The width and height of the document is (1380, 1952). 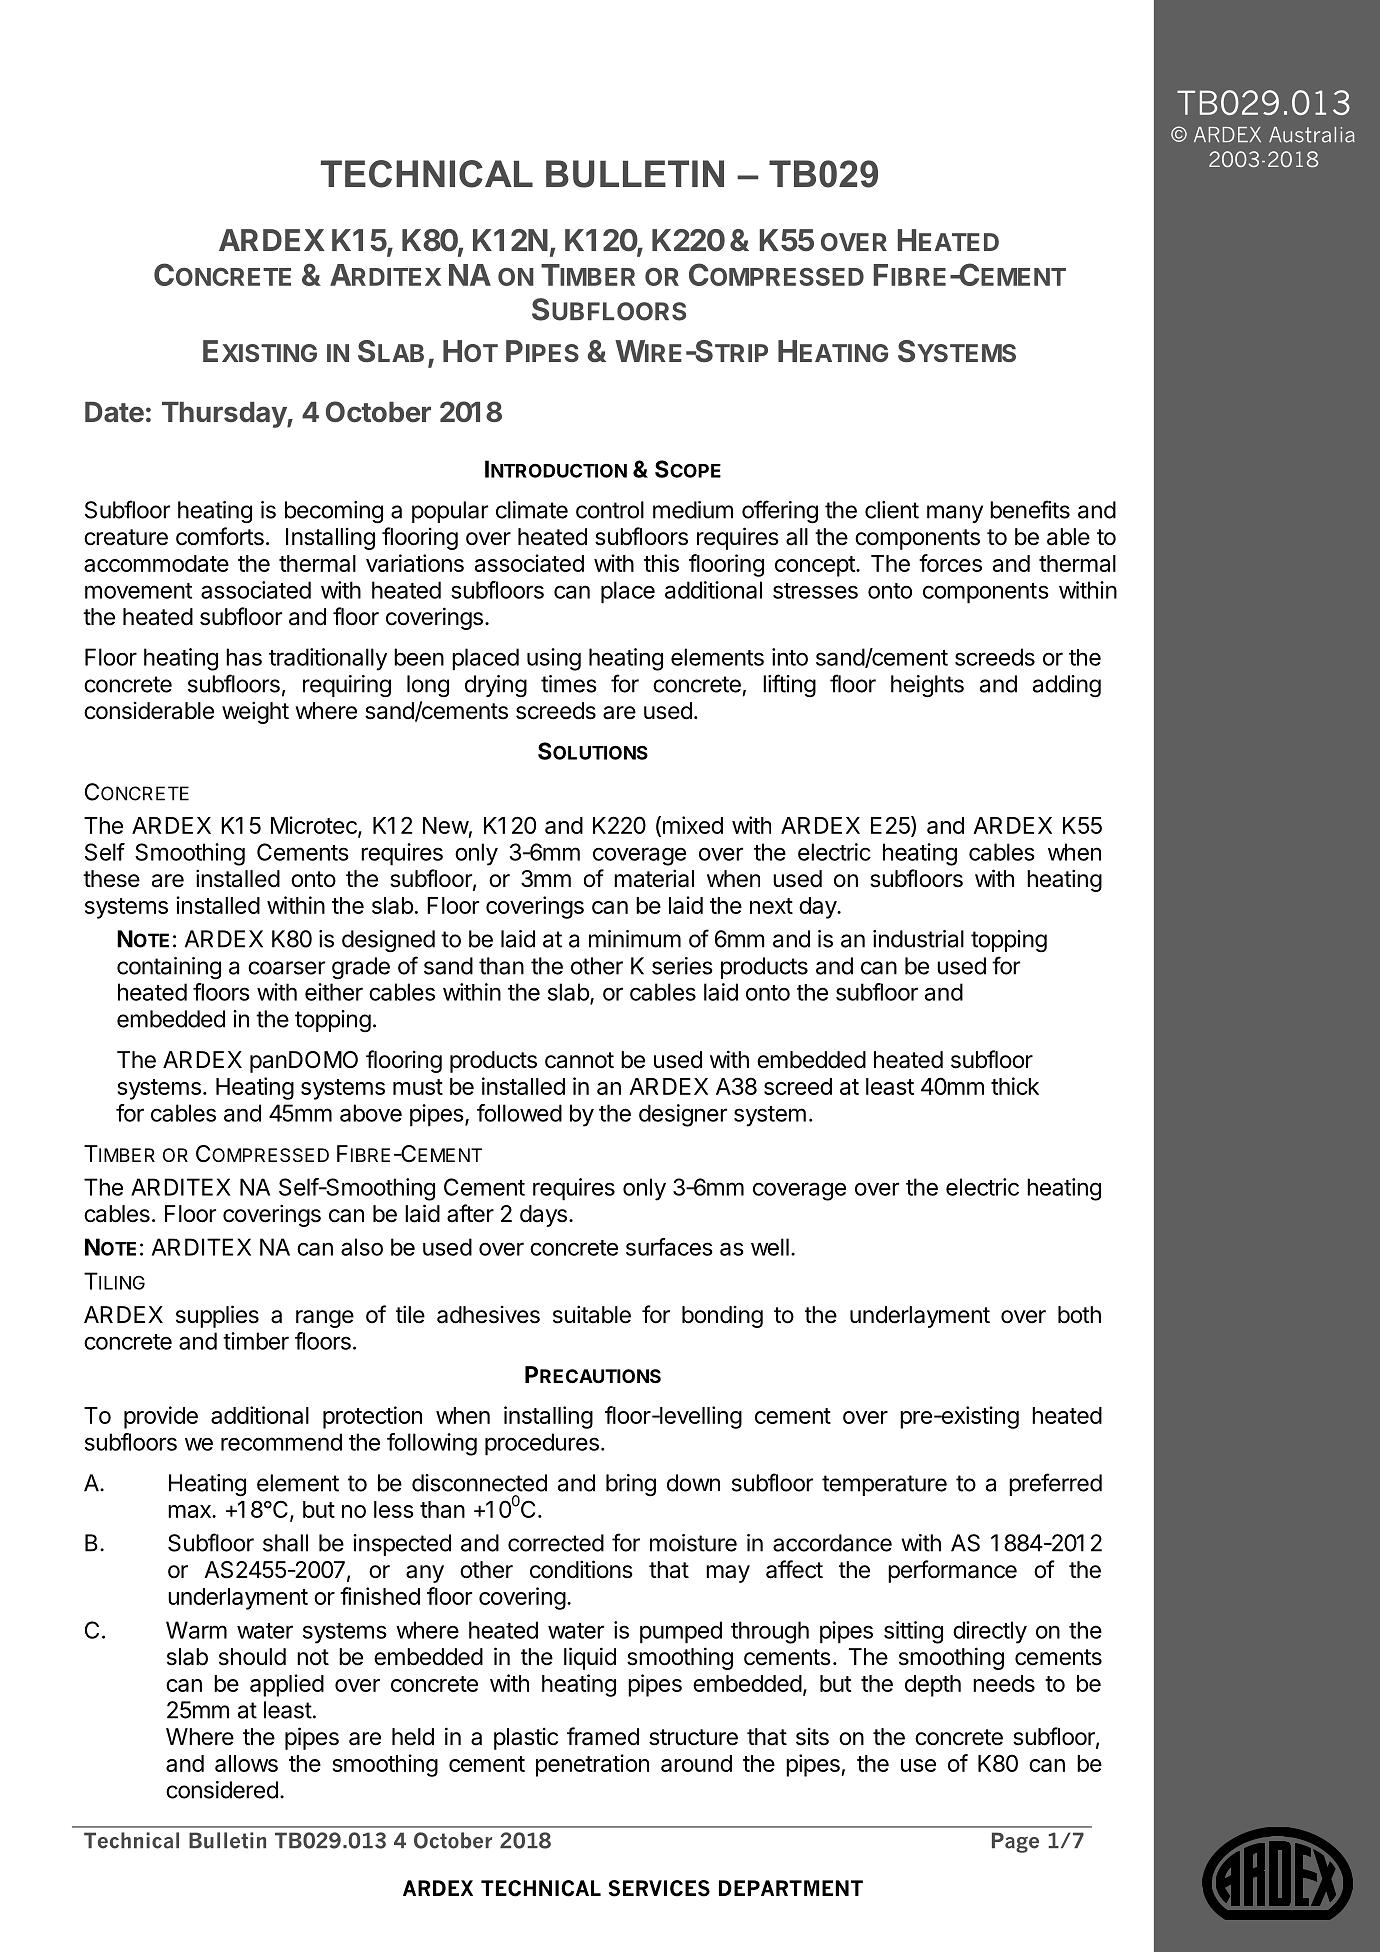 I want to click on considered, so click(x=222, y=1790).
